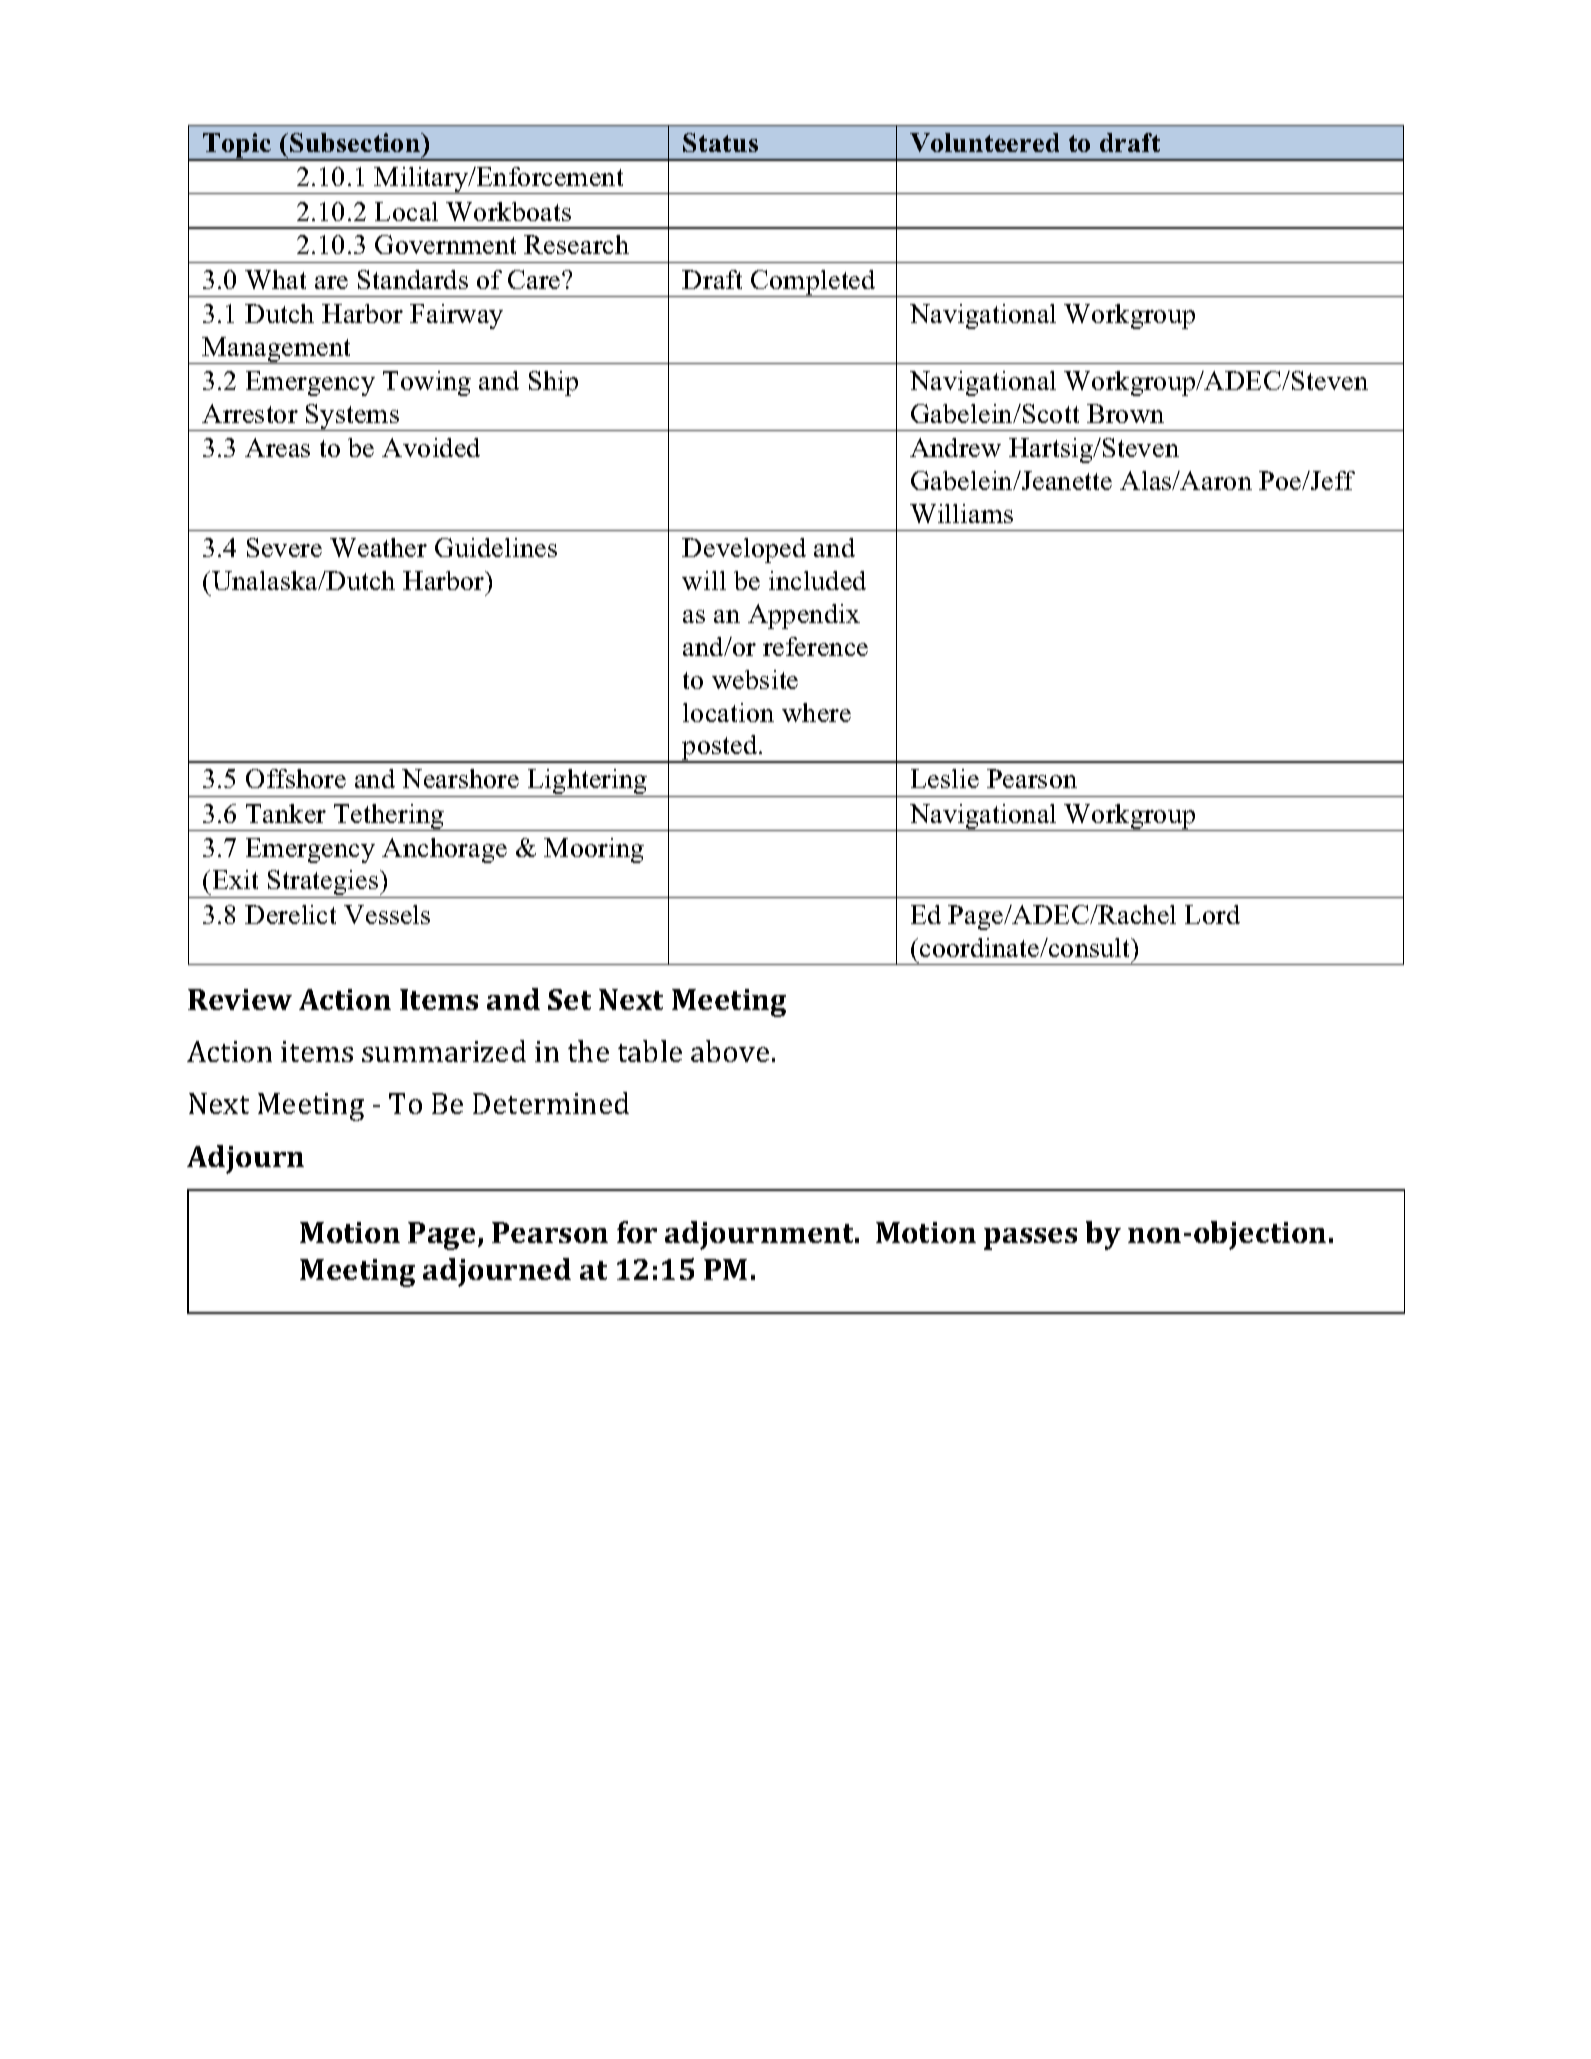 Image resolution: width=1591 pixels, height=2059 pixels. Describe the element at coordinates (730, 1051) in the page. I see `above` at that location.
